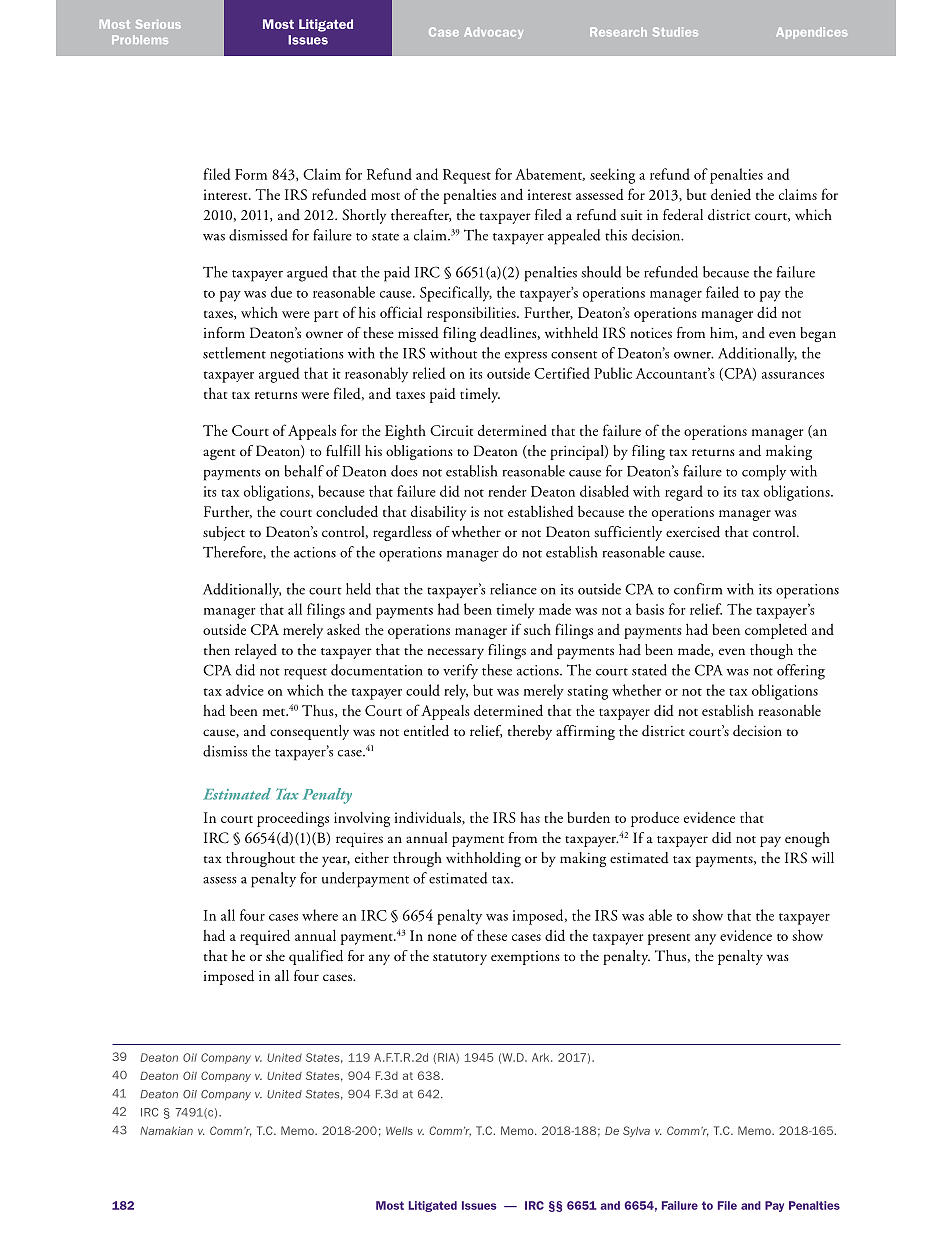 The width and height of the screenshot is (952, 1233). Describe the element at coordinates (158, 24) in the screenshot. I see `Serious` at that location.
